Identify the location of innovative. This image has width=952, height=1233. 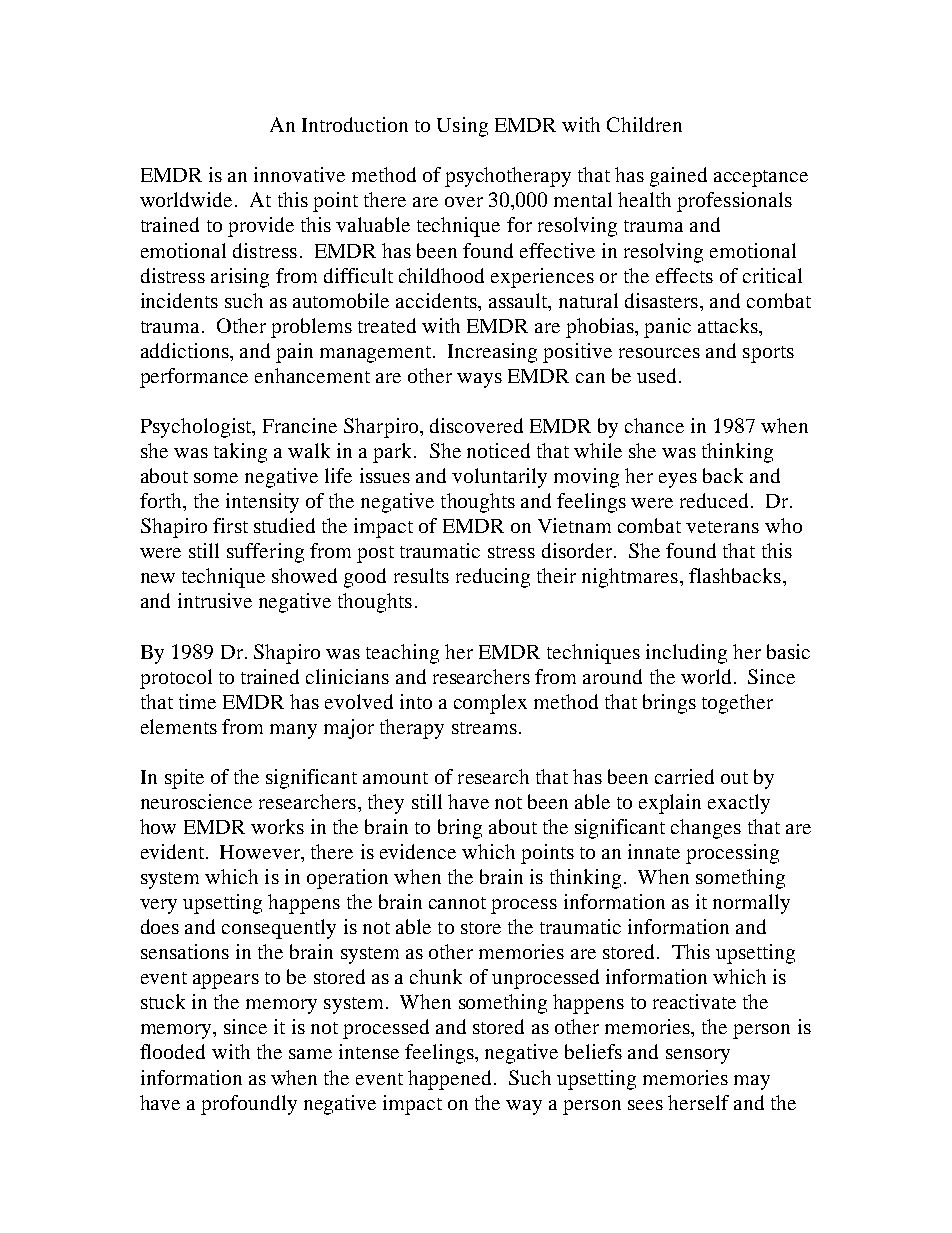
(299, 174).
